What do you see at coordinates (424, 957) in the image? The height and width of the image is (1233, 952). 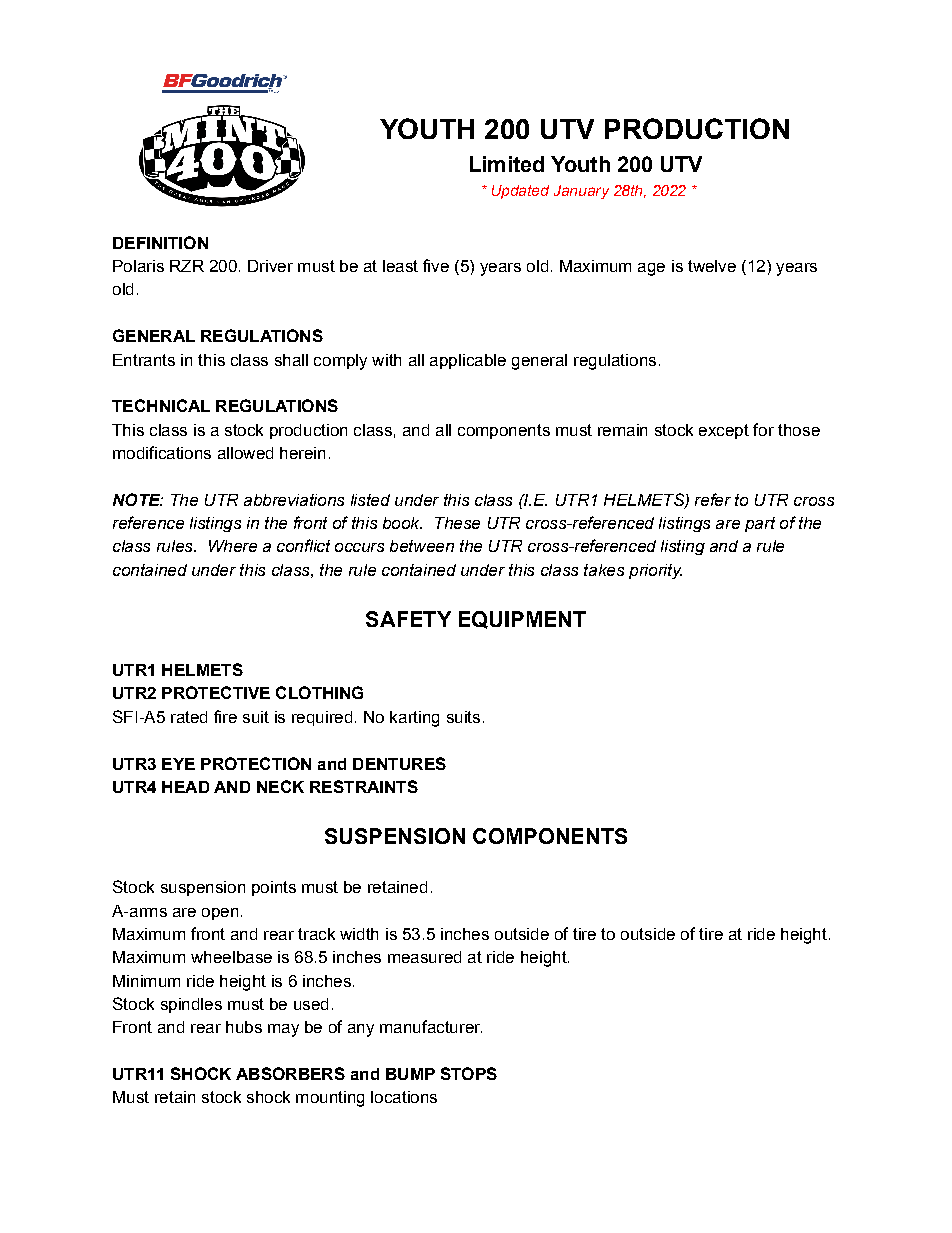 I see `measured` at bounding box center [424, 957].
